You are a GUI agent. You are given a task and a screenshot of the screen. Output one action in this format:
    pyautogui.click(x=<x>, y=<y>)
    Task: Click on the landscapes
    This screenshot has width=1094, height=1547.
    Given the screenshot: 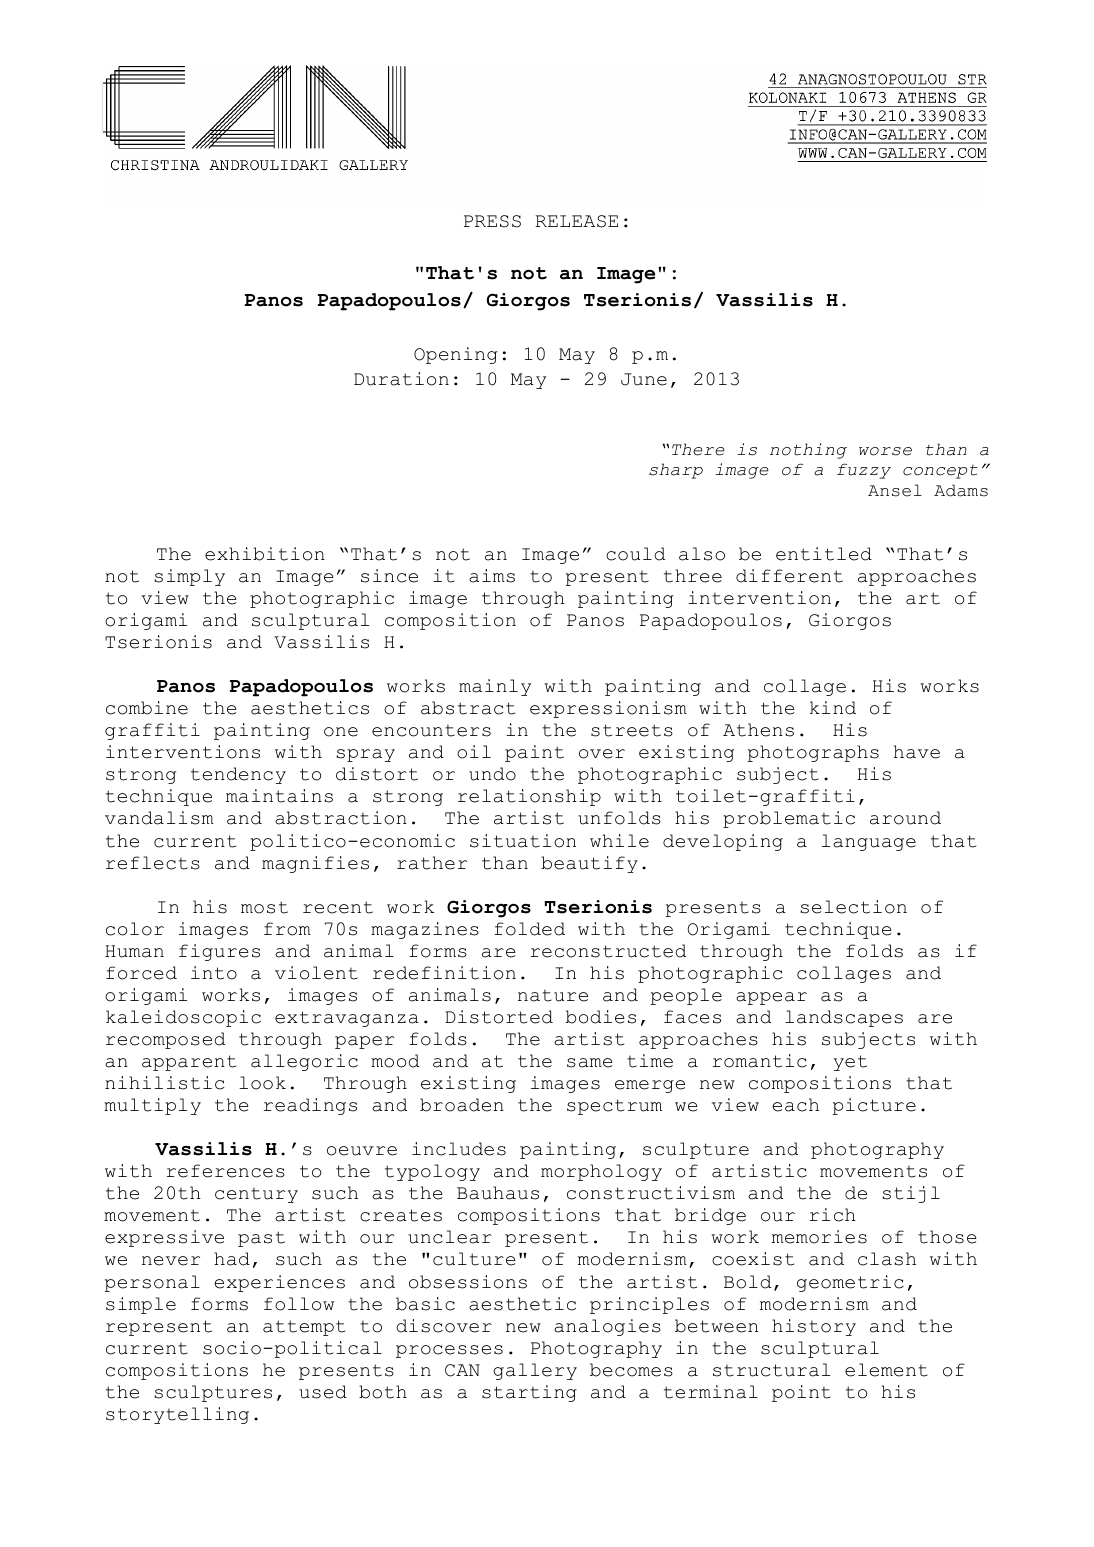 What is the action you would take?
    pyautogui.click(x=844, y=1018)
